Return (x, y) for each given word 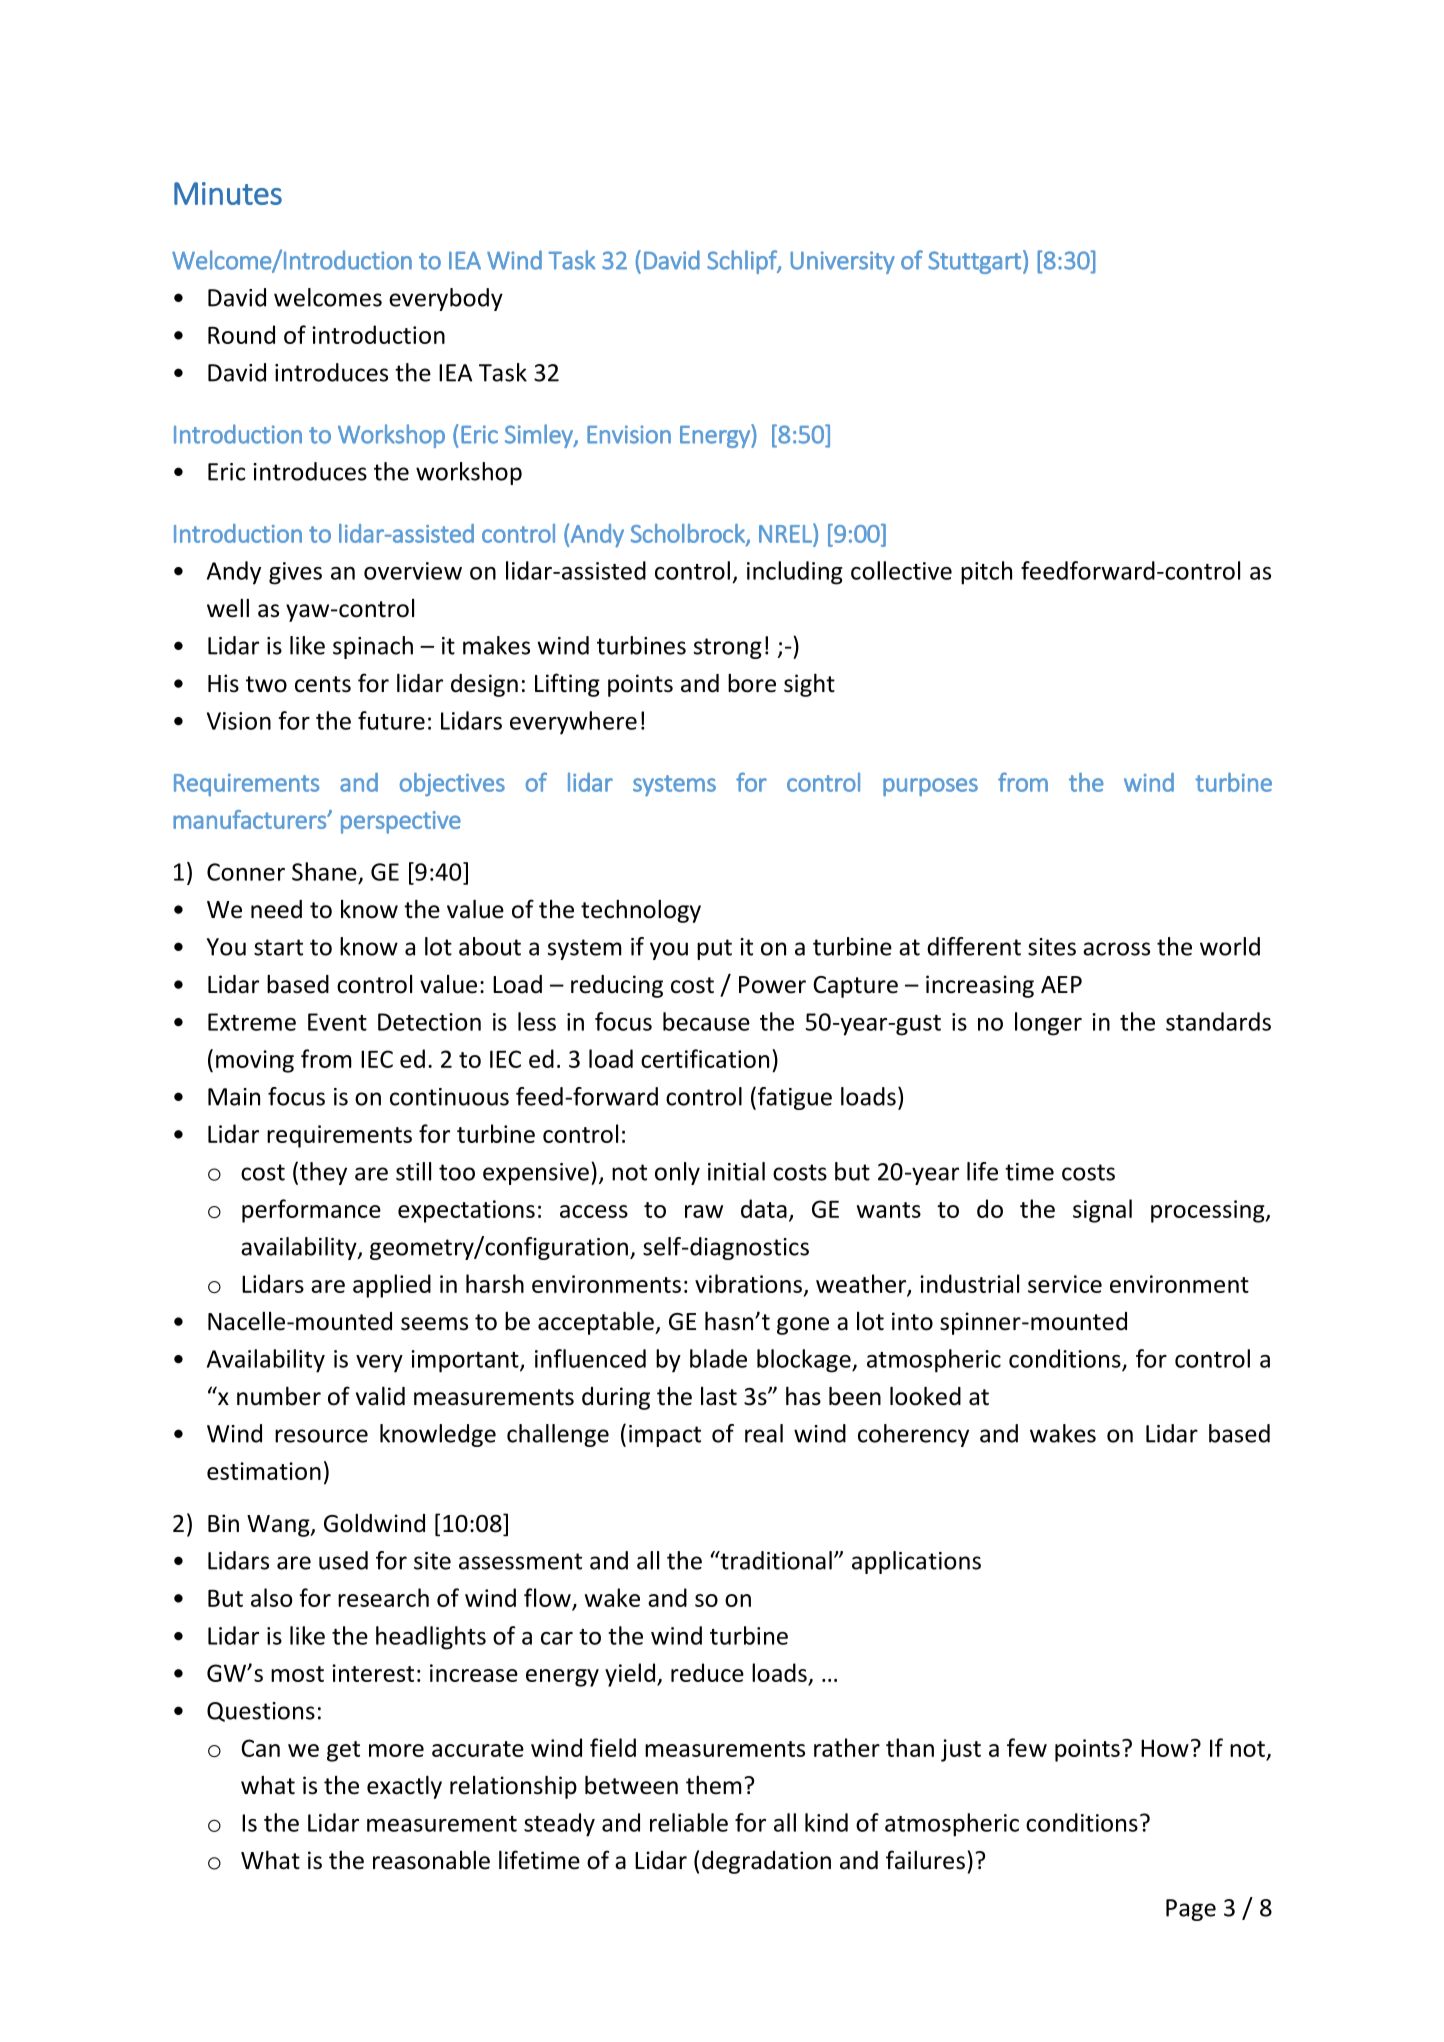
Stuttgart (974, 262)
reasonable (431, 1860)
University (842, 262)
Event (337, 1022)
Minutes (228, 193)
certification (705, 1058)
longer (1048, 1024)
